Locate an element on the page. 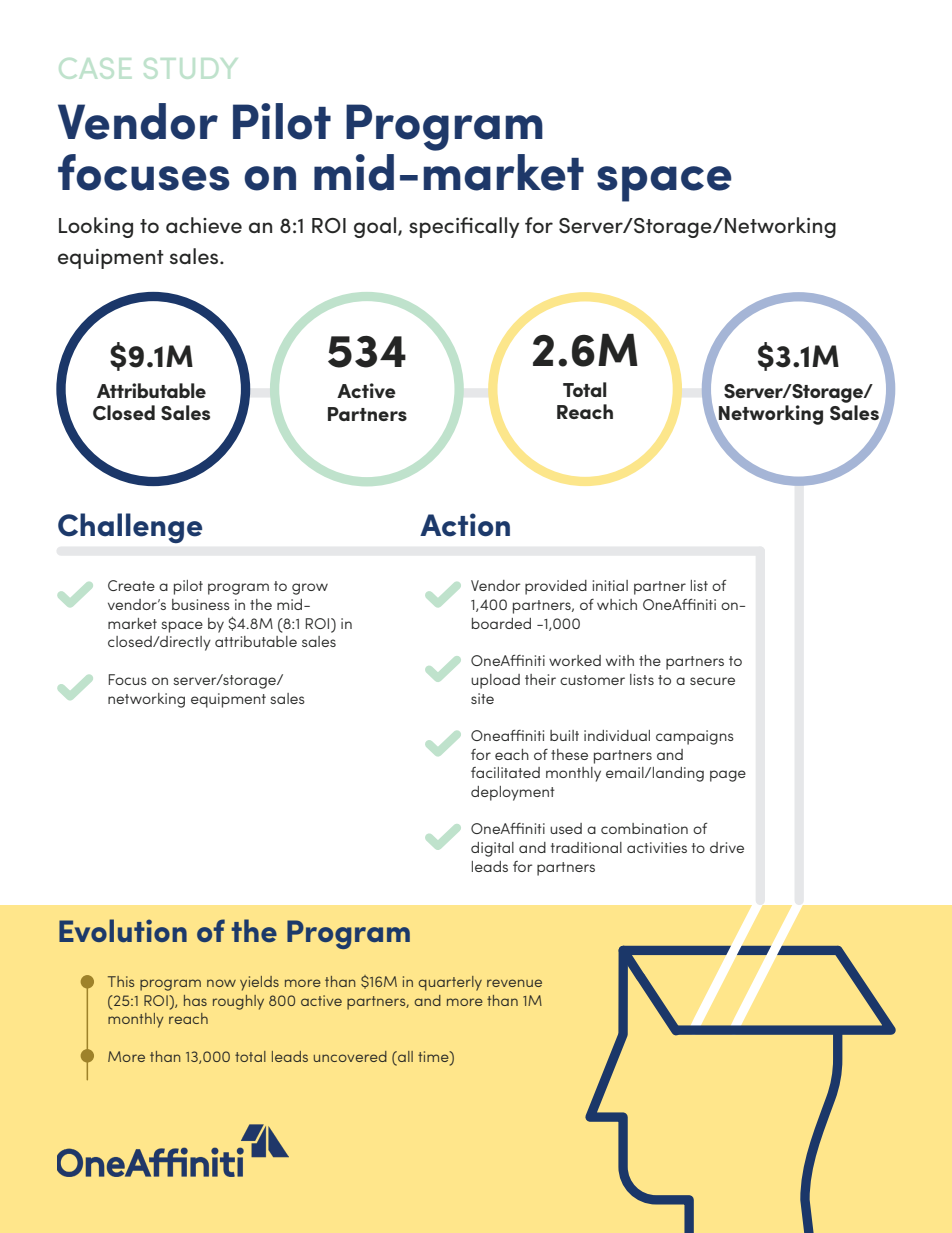 The image size is (952, 1233). specifically is located at coordinates (464, 227).
